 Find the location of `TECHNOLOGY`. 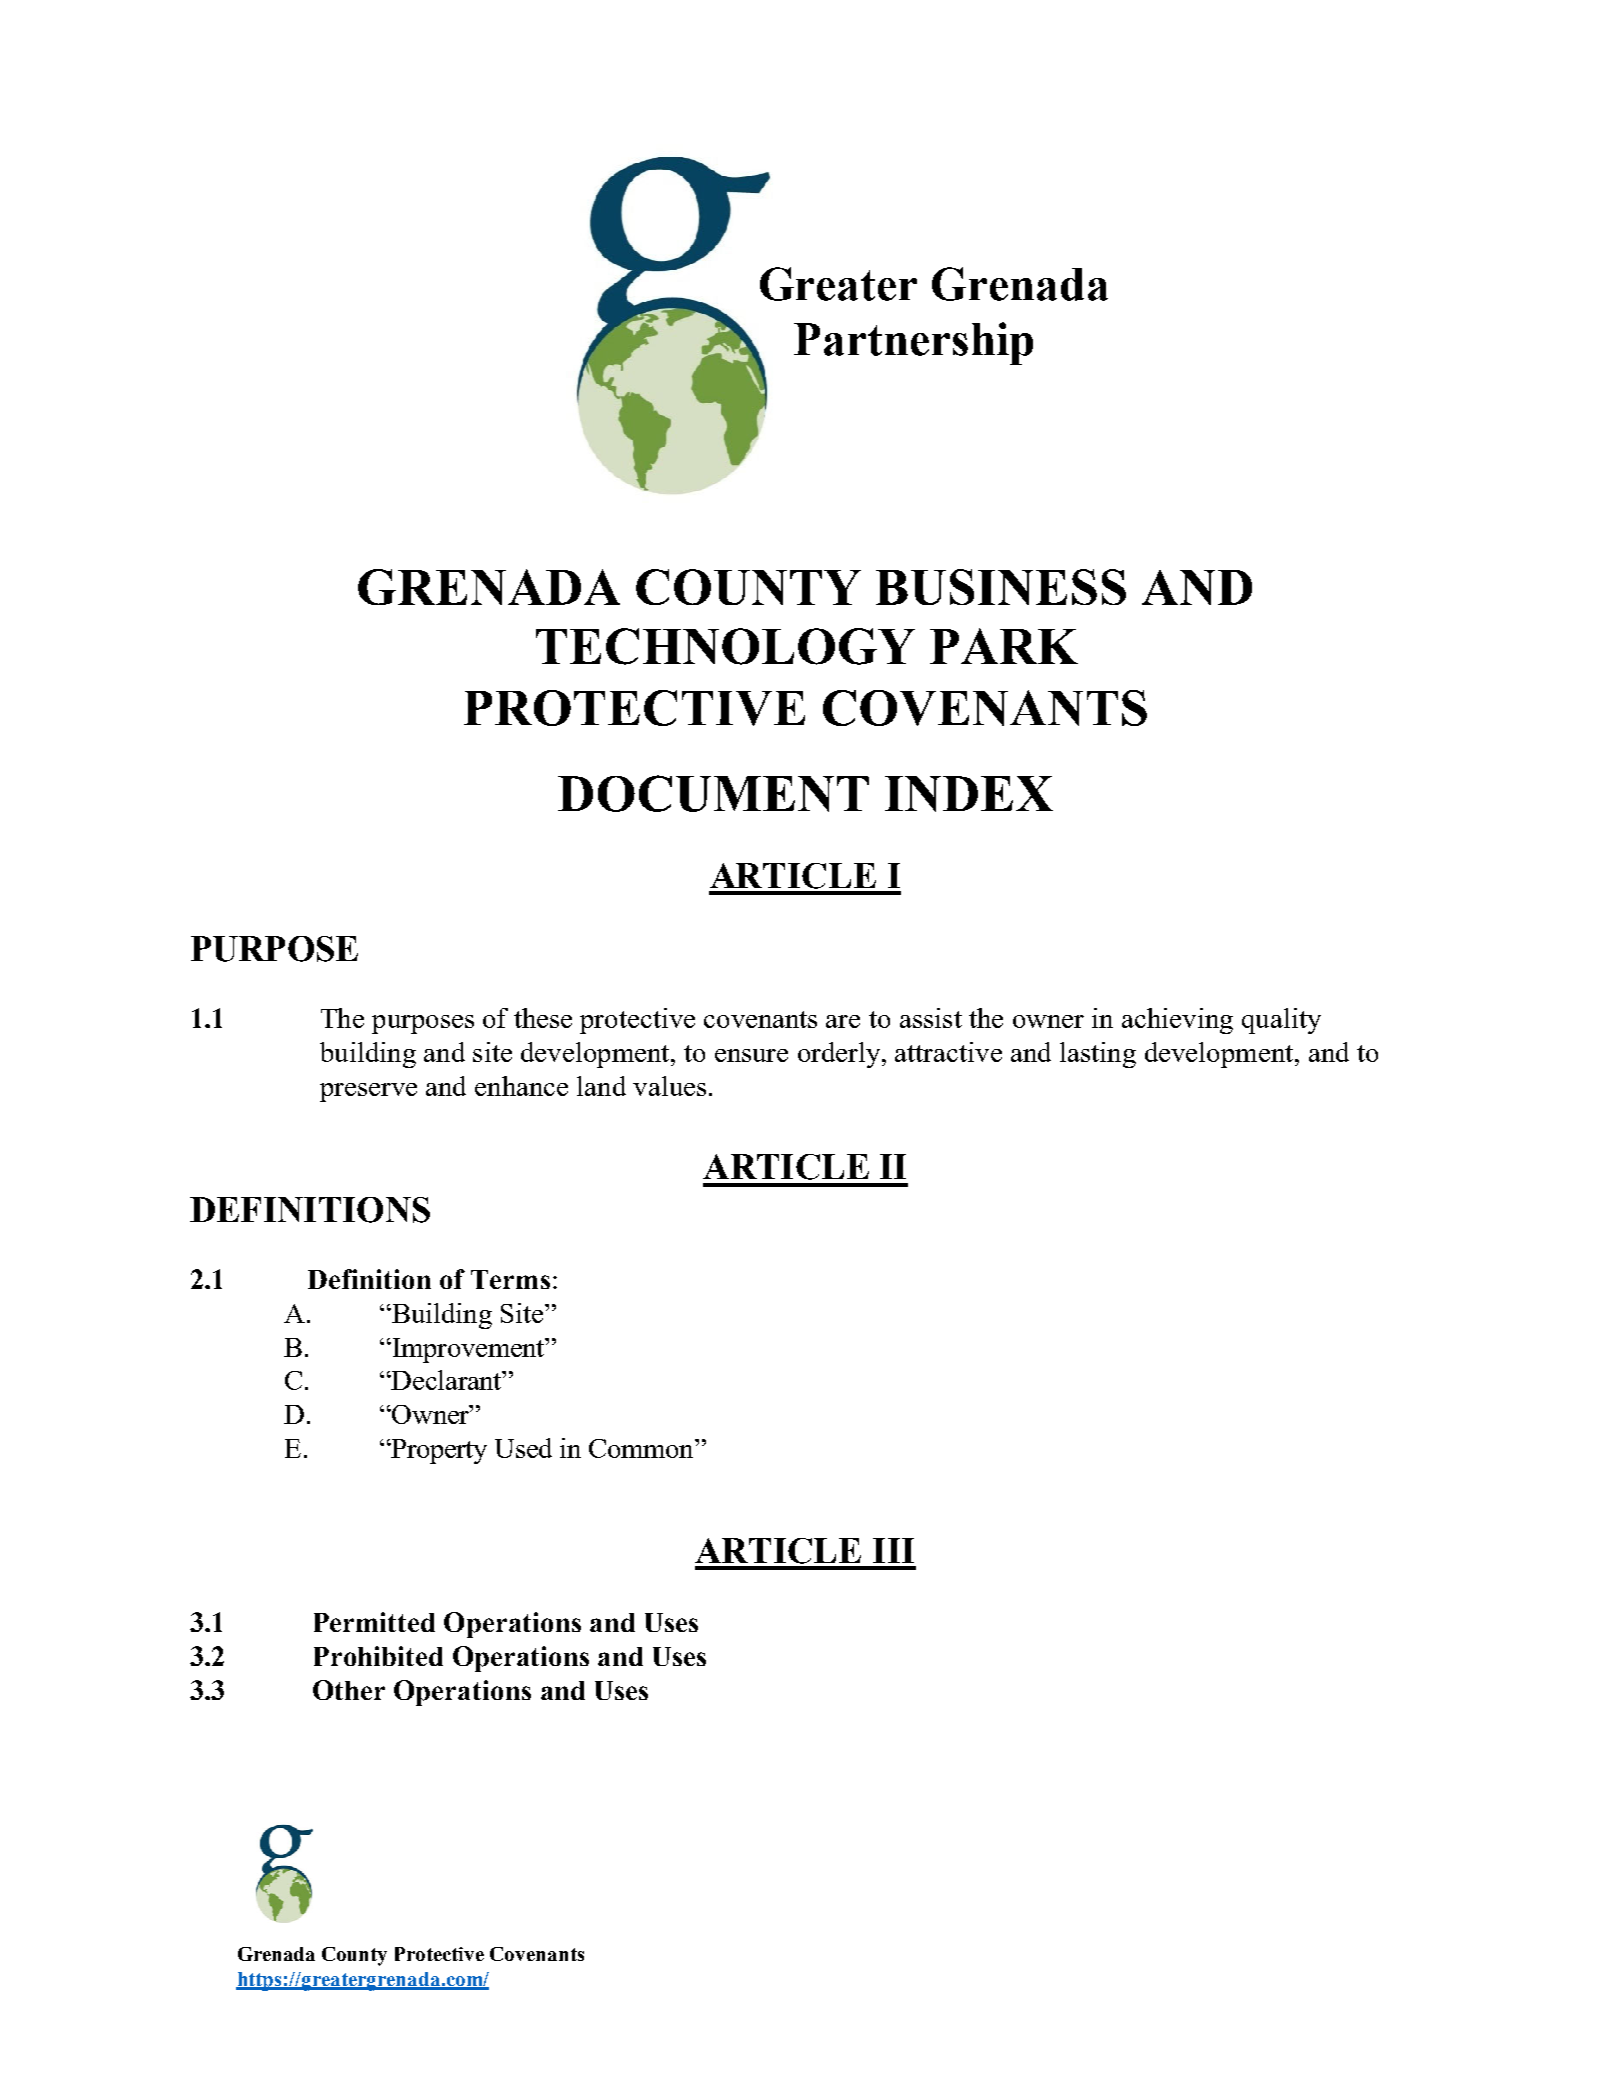

TECHNOLOGY is located at coordinates (725, 646).
